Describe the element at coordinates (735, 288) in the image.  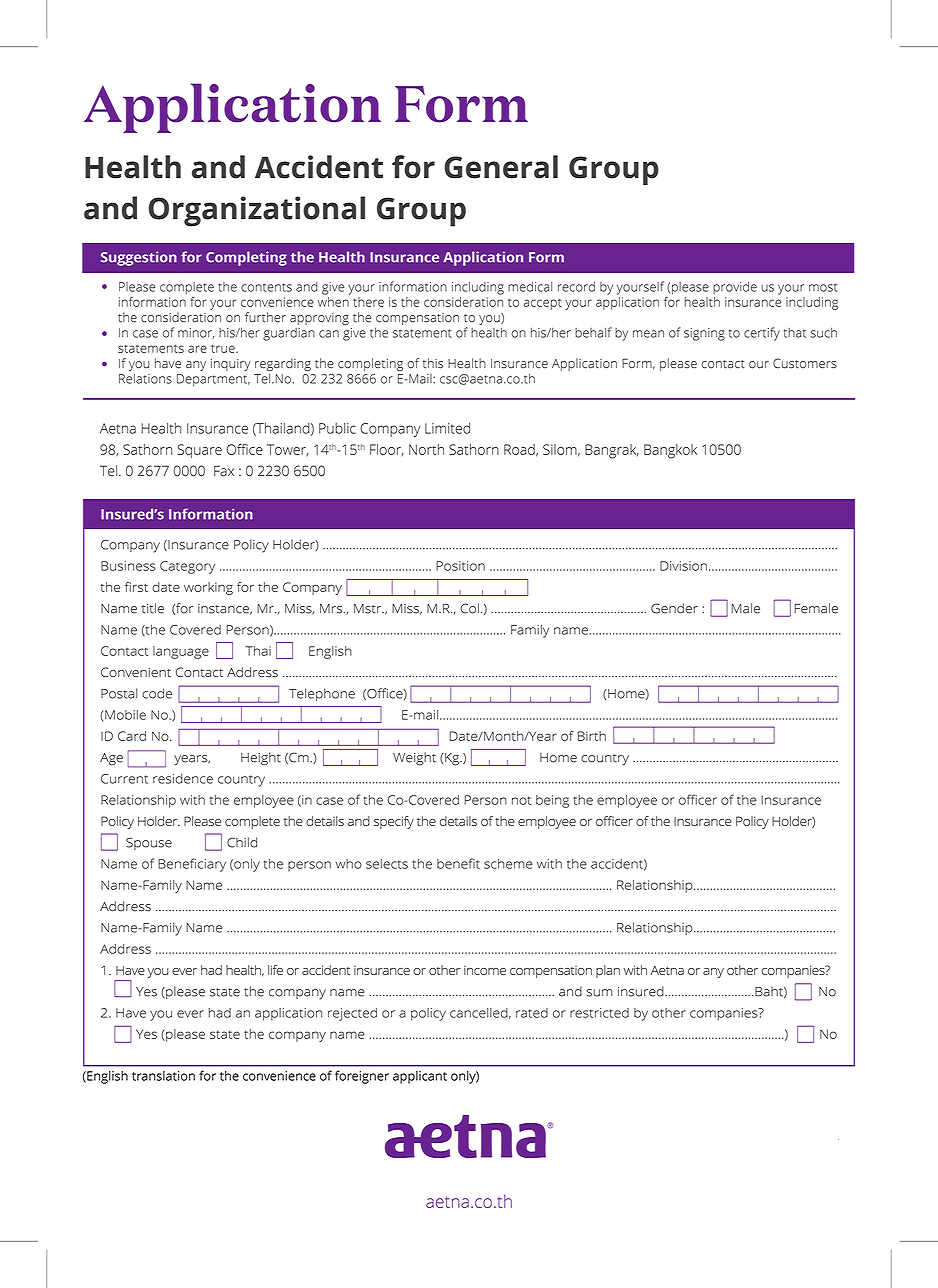
I see `provide` at that location.
